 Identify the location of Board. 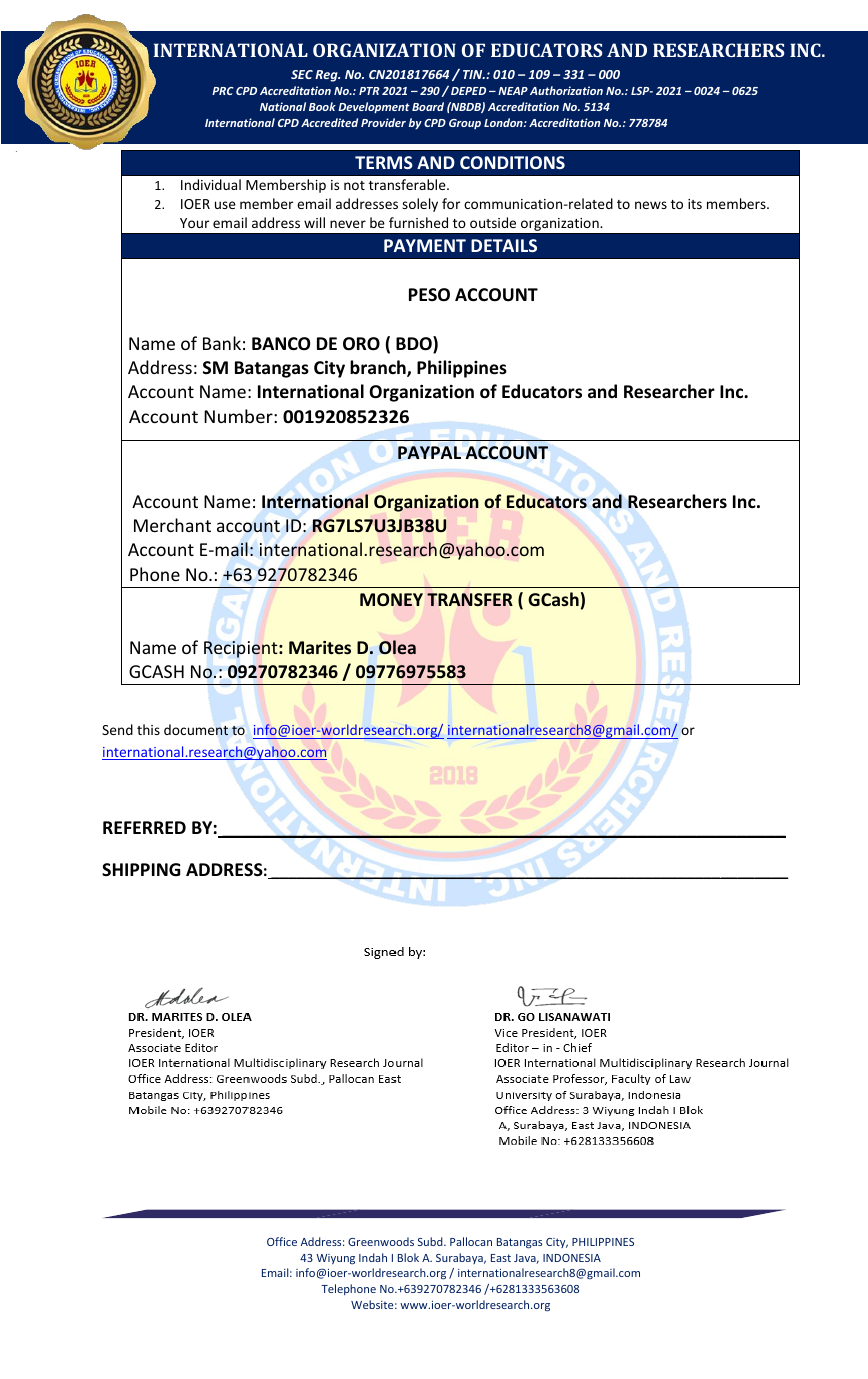
(428, 106).
